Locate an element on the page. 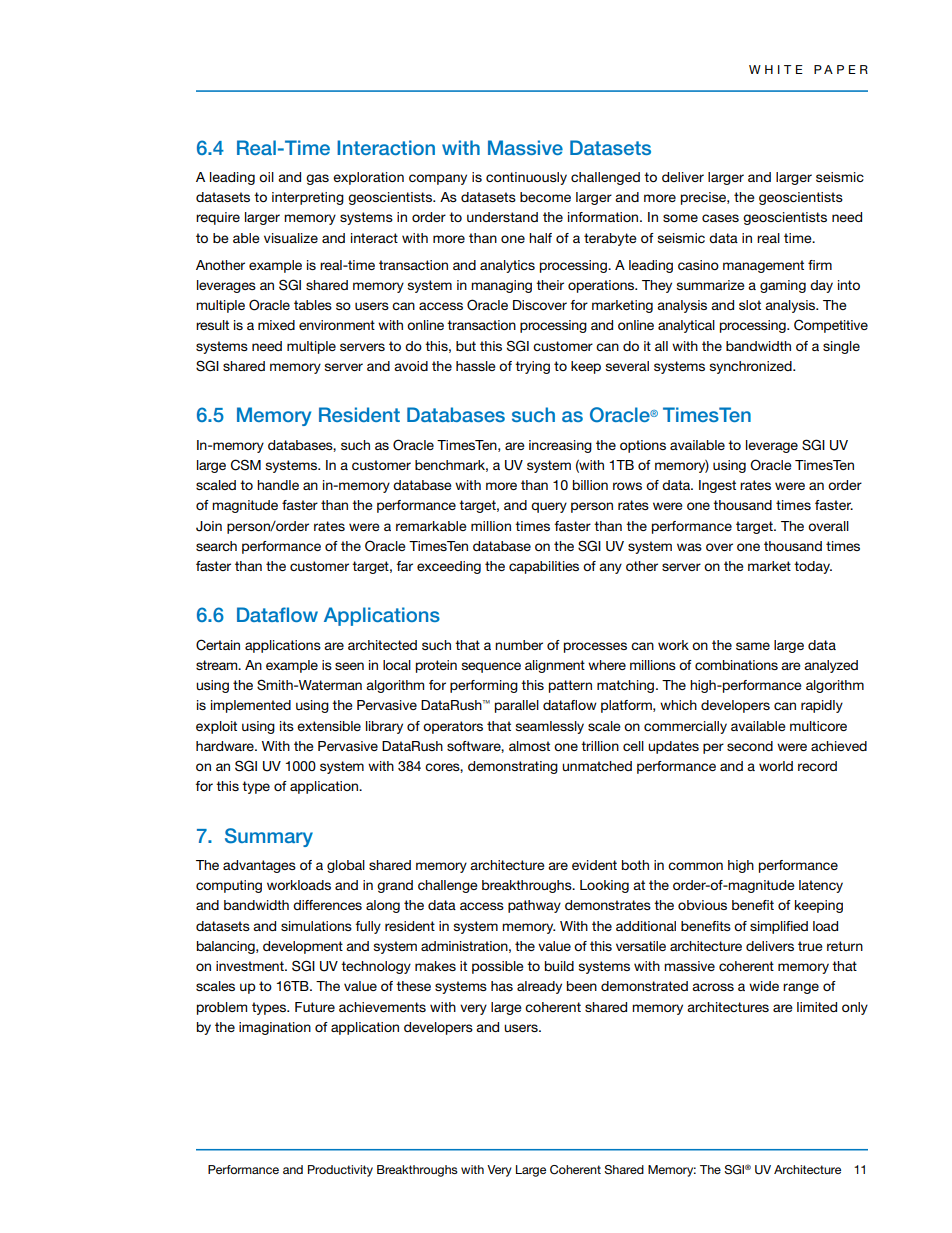  simplified is located at coordinates (779, 927).
